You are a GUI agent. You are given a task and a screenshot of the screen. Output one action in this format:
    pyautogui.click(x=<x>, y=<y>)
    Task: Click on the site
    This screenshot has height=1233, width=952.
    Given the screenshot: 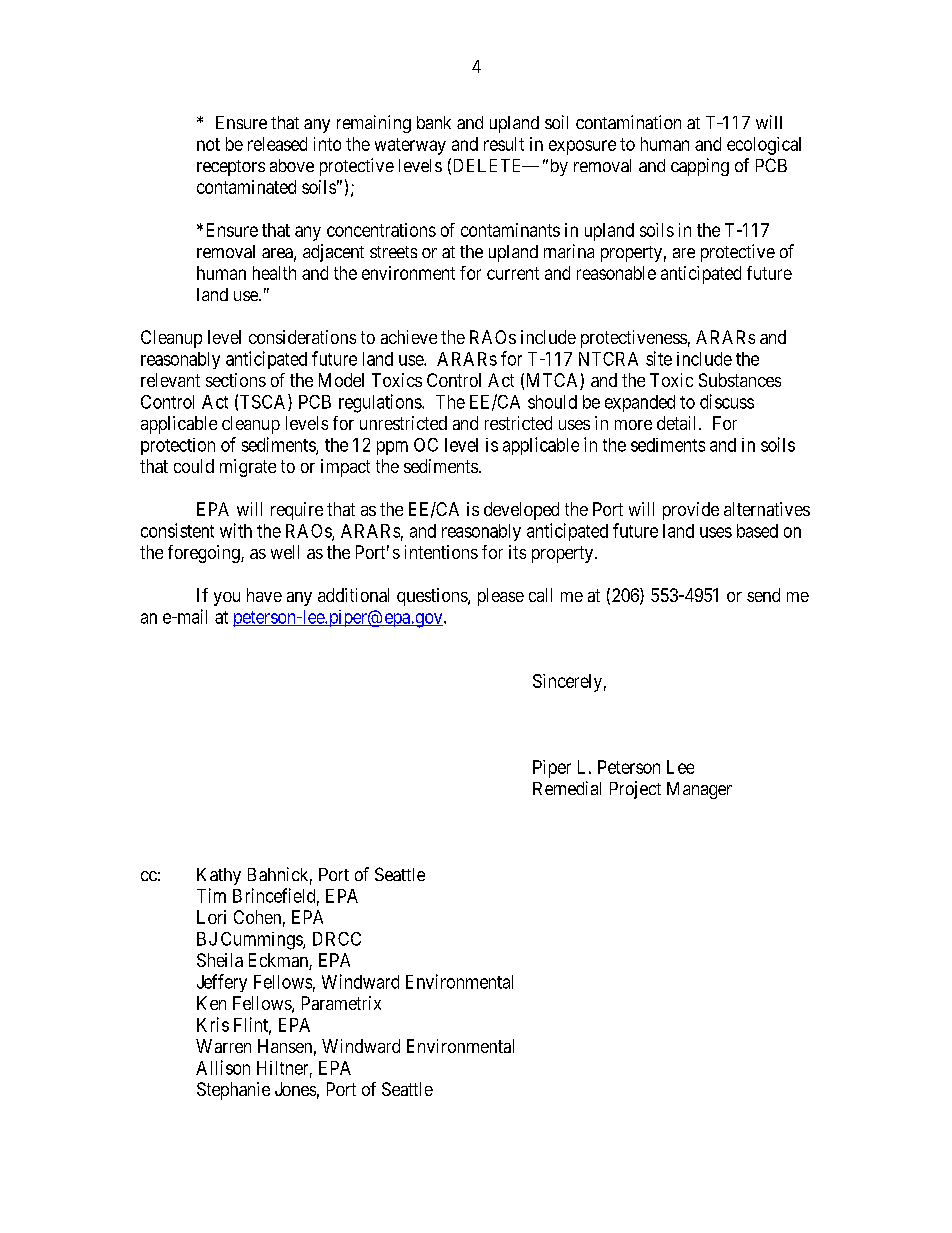 What is the action you would take?
    pyautogui.click(x=659, y=358)
